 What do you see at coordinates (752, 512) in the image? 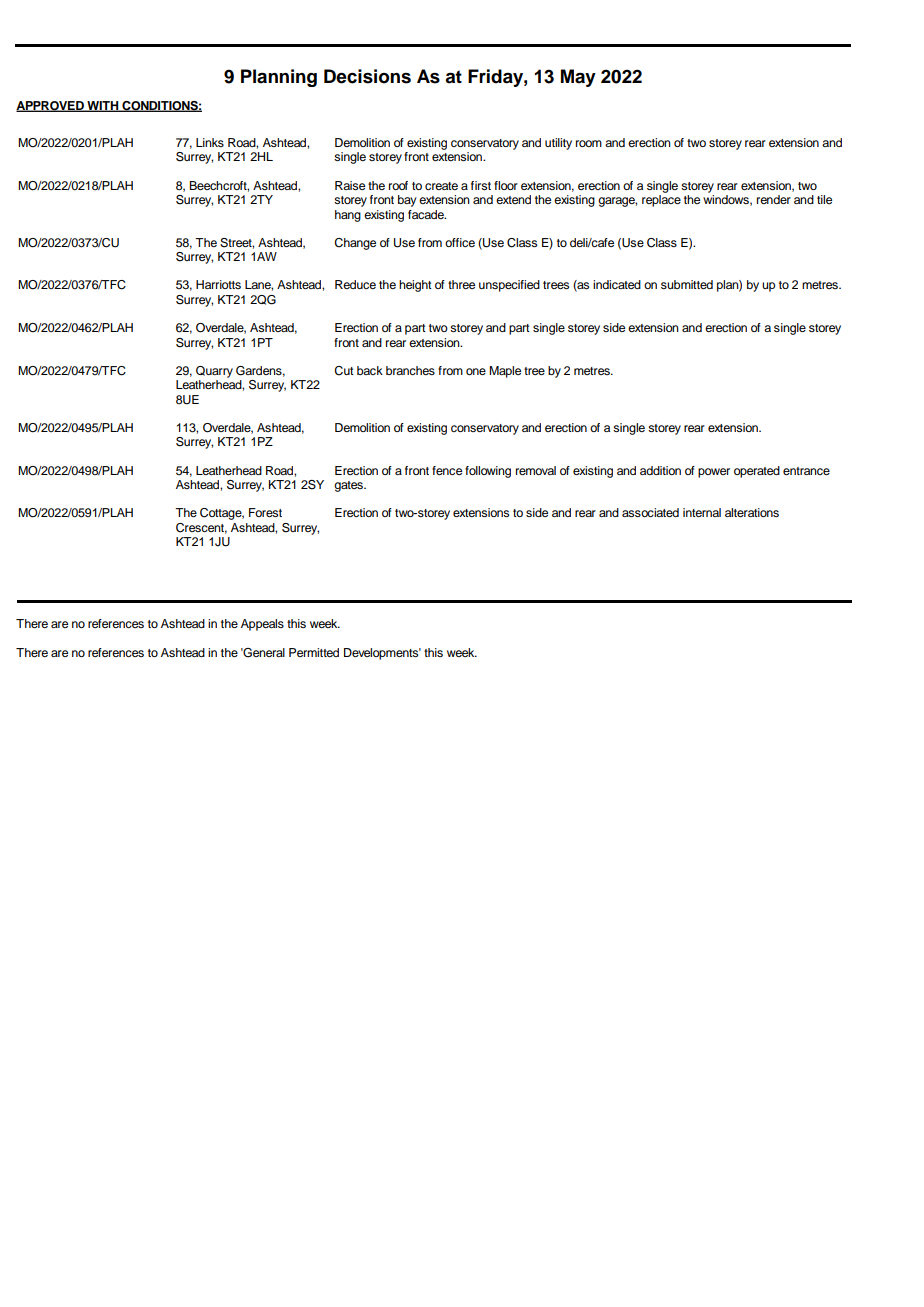
I see `alterations` at bounding box center [752, 512].
